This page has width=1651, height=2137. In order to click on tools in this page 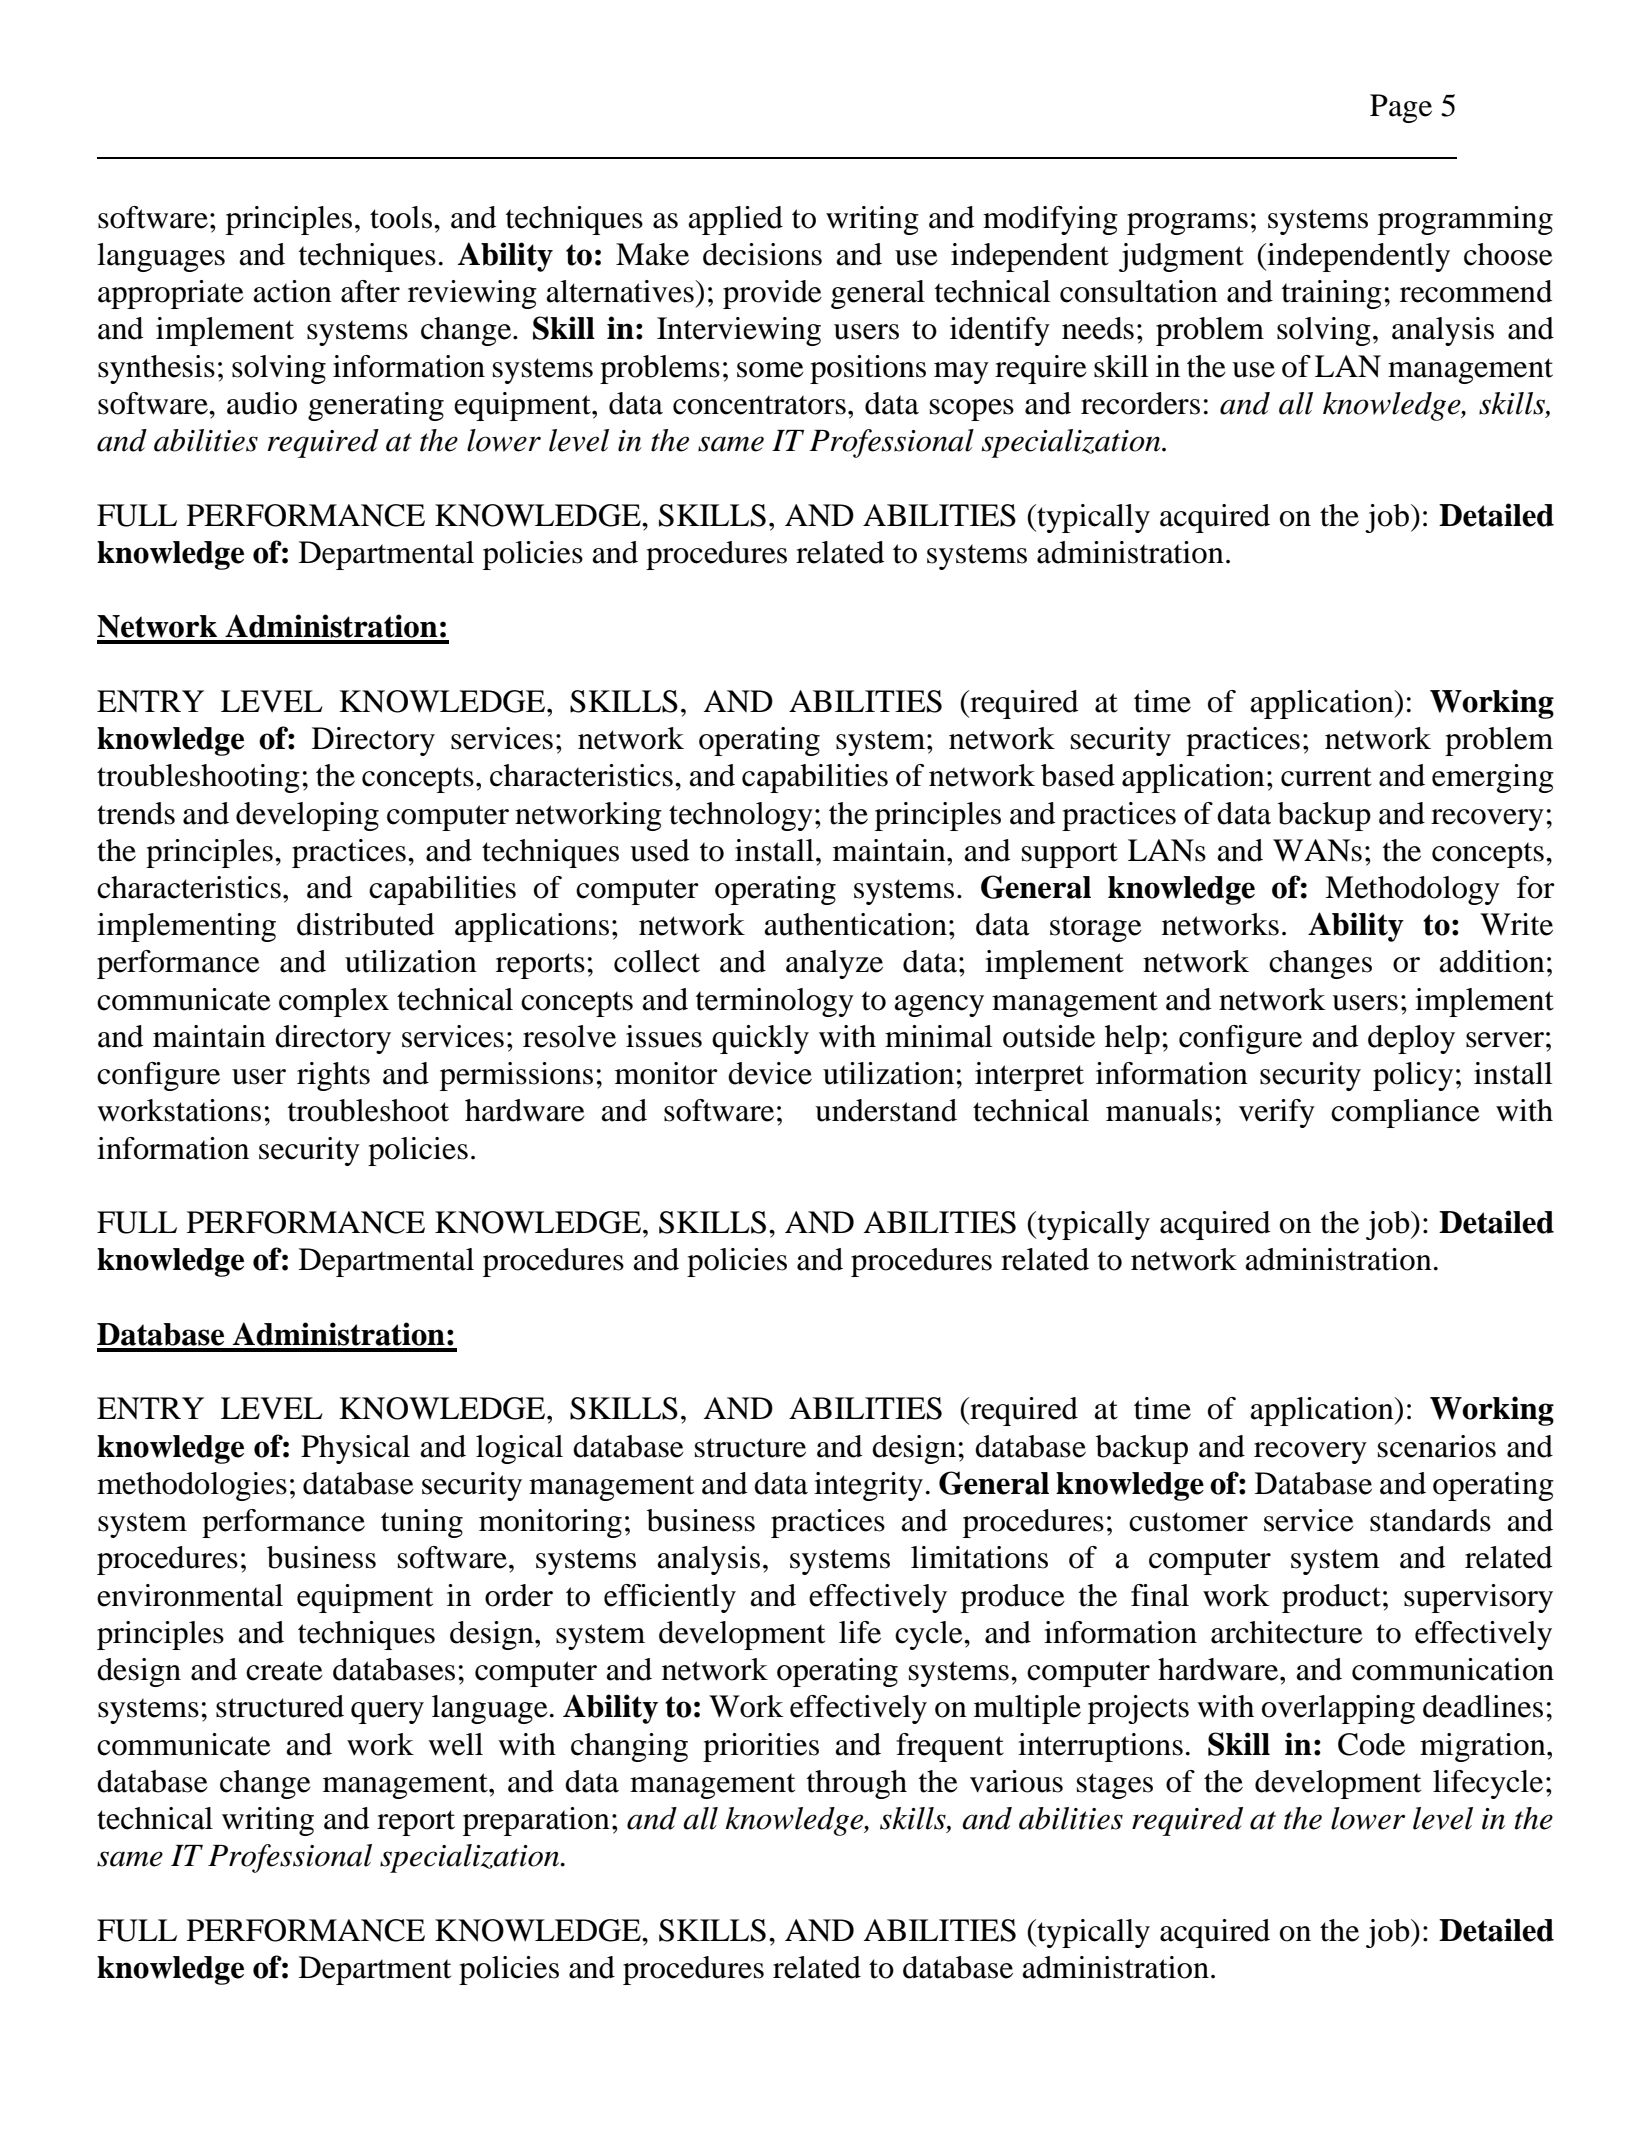, I will do `click(401, 217)`.
